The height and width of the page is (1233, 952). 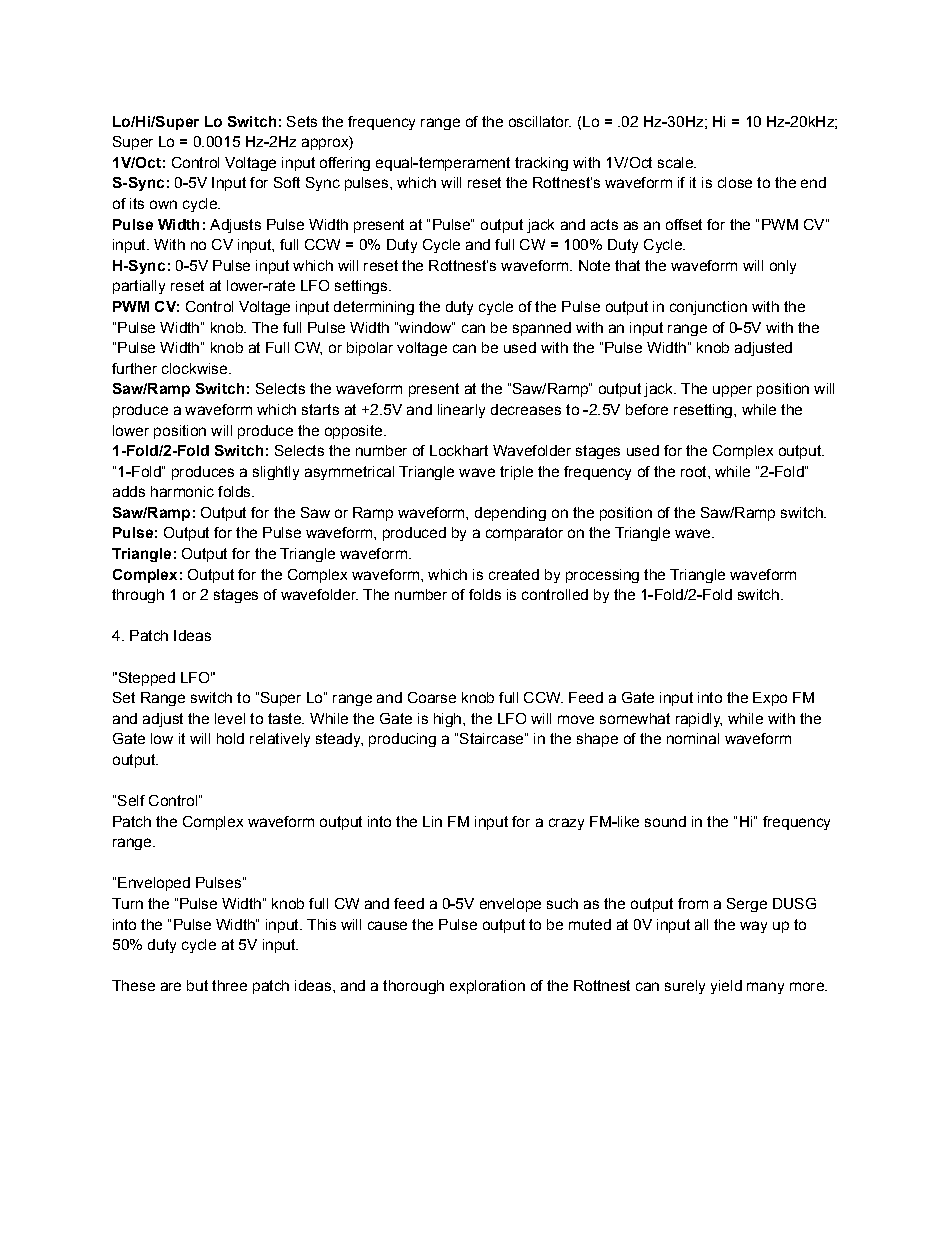 I want to click on exploration, so click(x=487, y=987).
